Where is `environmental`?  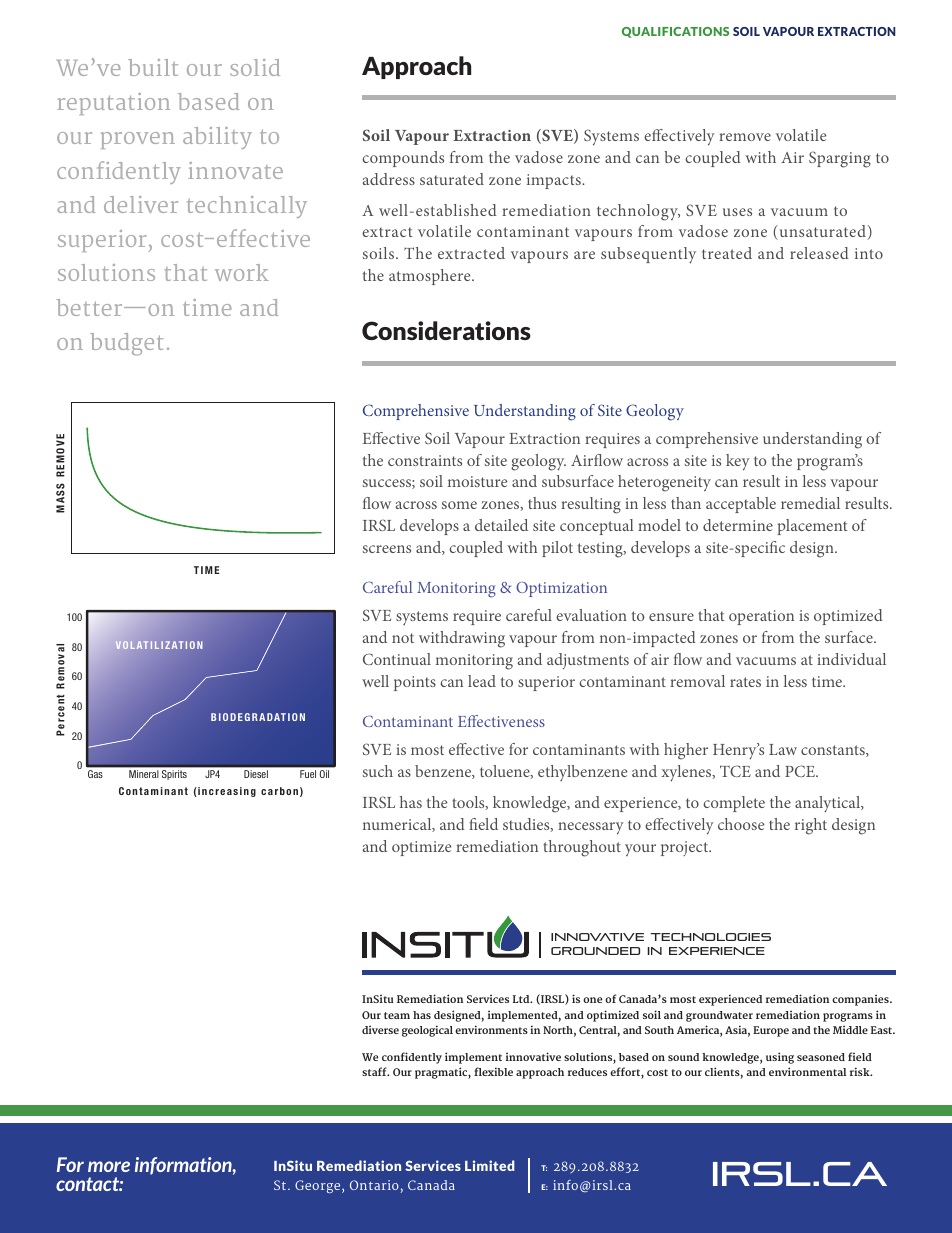
environmental is located at coordinates (808, 1071).
